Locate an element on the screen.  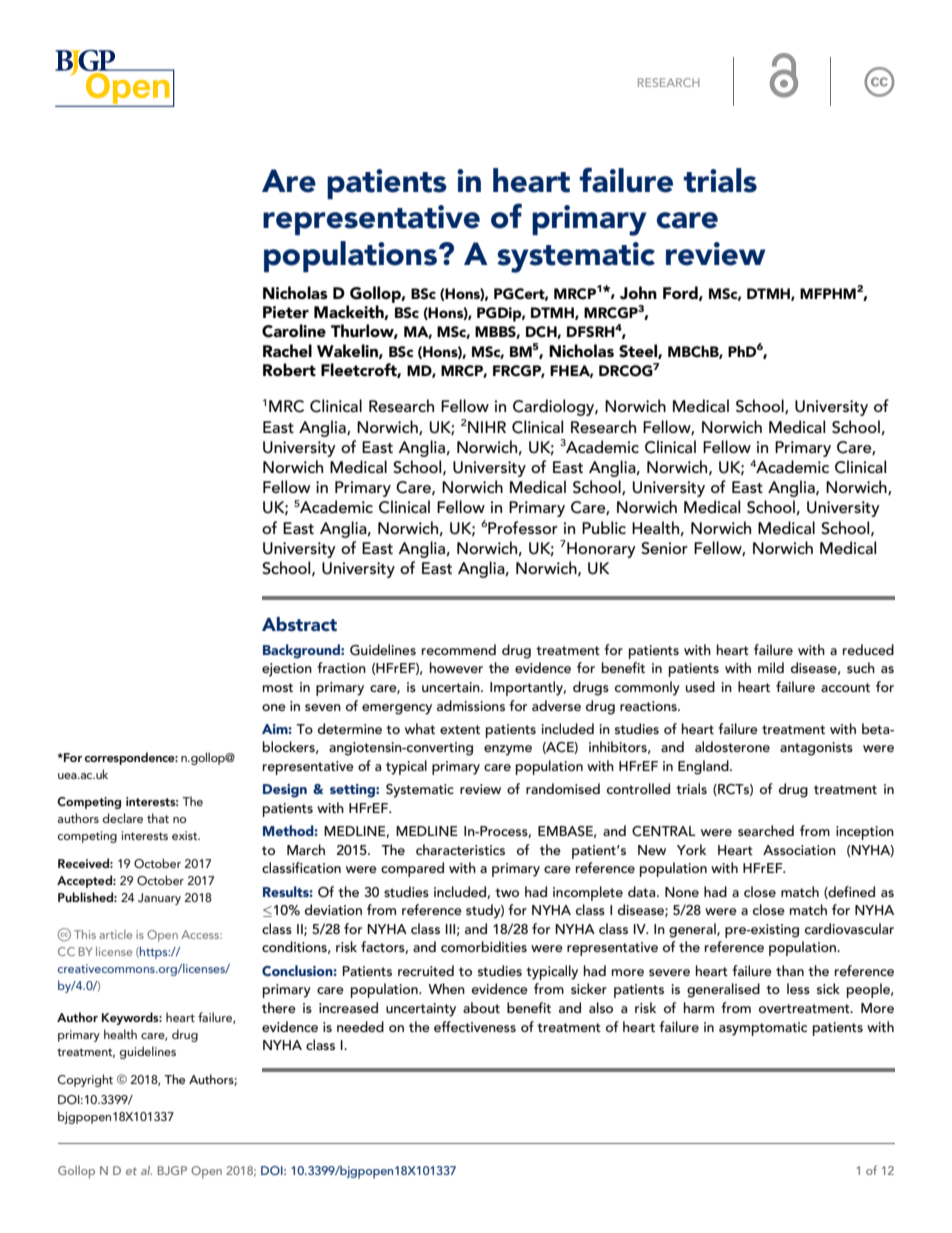
recommend is located at coordinates (459, 649).
